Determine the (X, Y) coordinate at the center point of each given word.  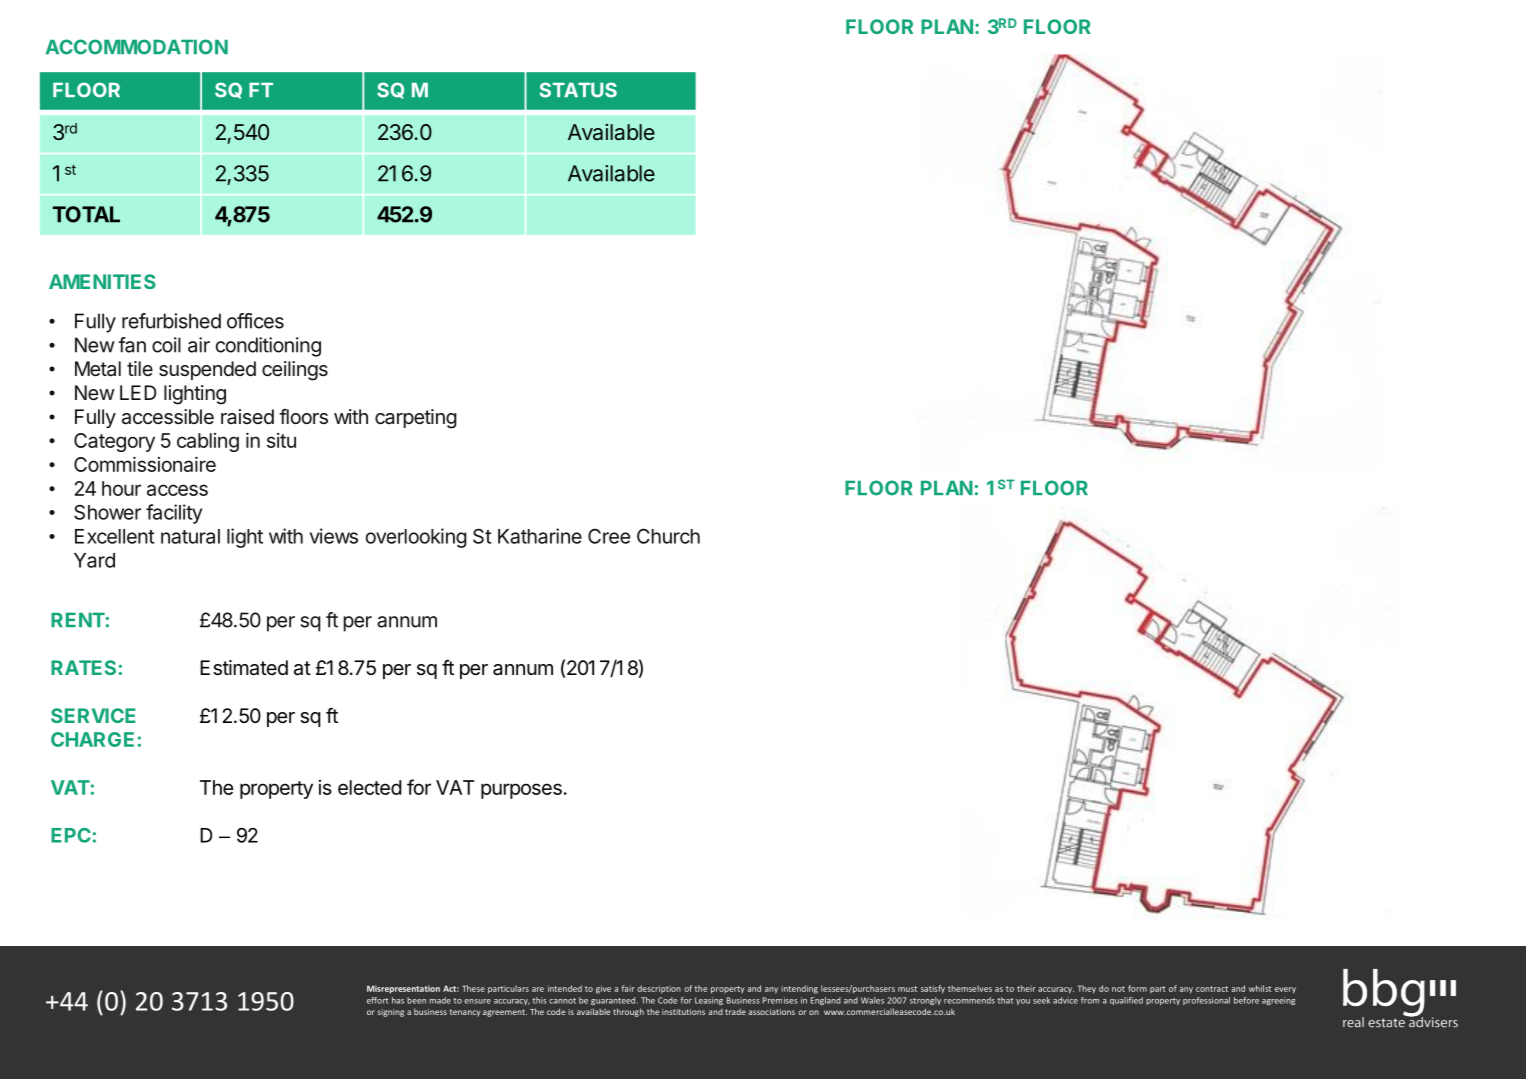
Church (668, 536)
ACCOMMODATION (137, 47)
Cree (609, 536)
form (1137, 988)
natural (190, 536)
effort (377, 1000)
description (659, 989)
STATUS (578, 90)
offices (255, 321)
